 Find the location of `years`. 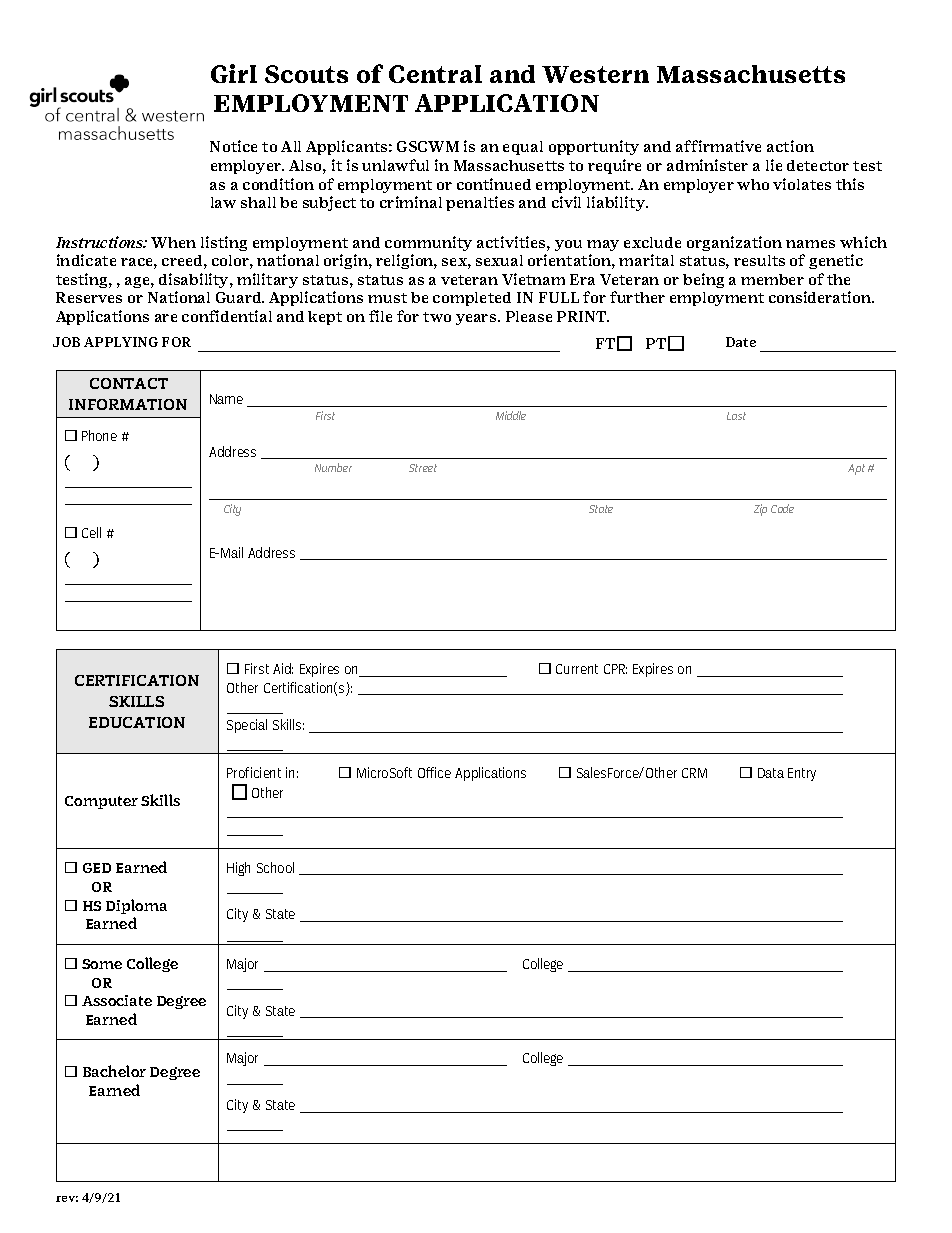

years is located at coordinates (477, 319).
